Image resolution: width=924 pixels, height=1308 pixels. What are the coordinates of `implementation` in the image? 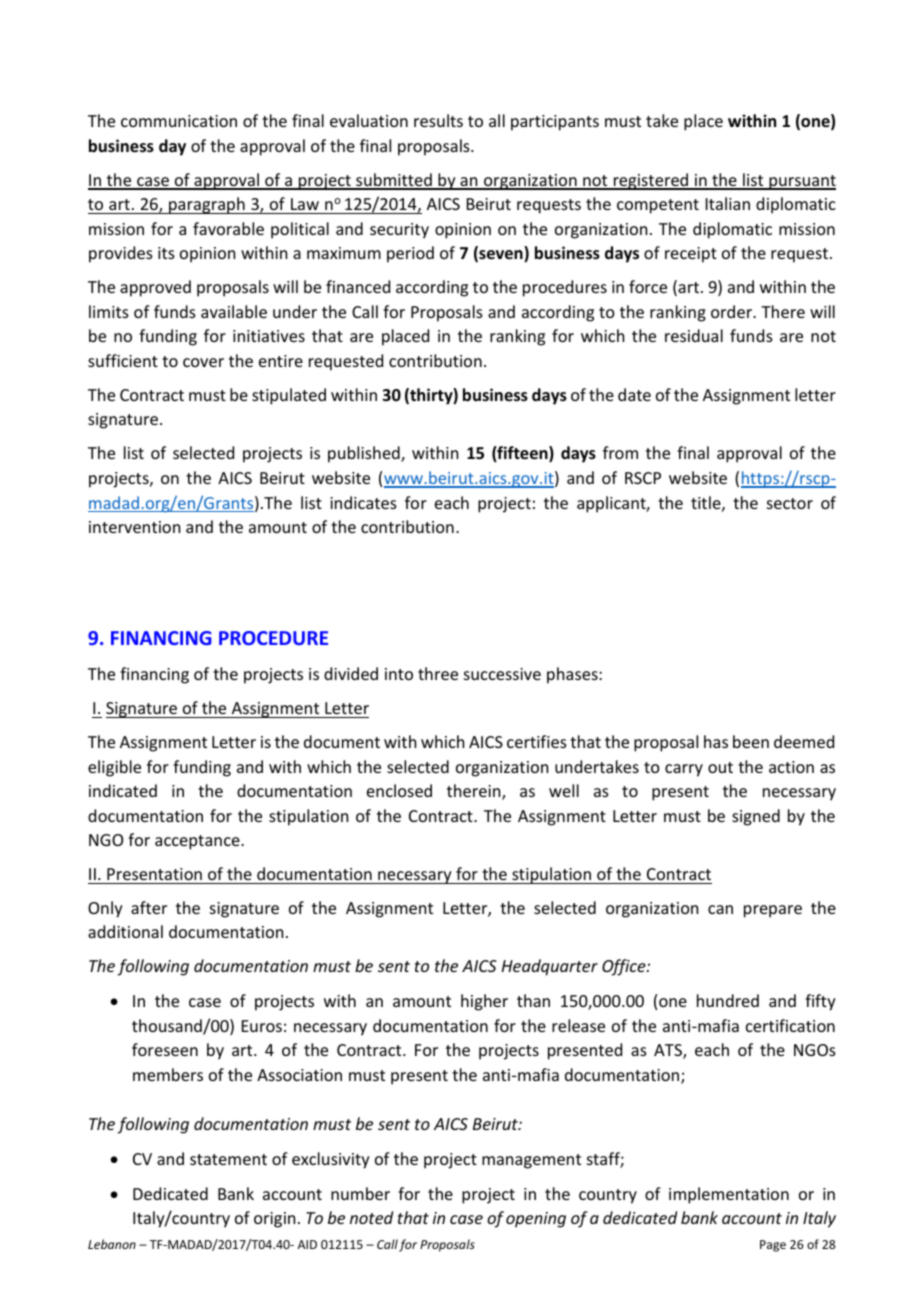 It's located at (729, 1195).
